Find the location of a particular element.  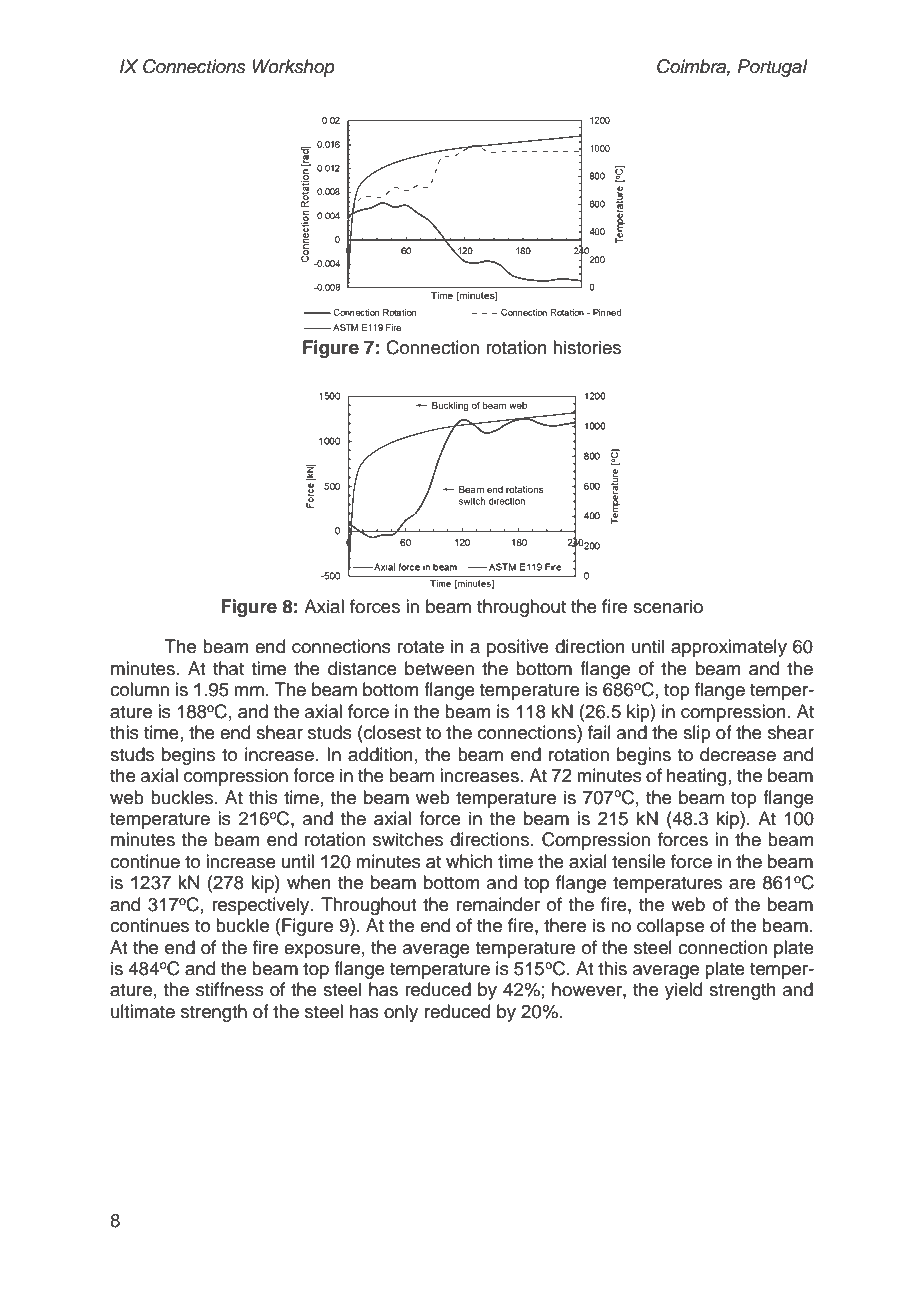

Portugal is located at coordinates (773, 68).
